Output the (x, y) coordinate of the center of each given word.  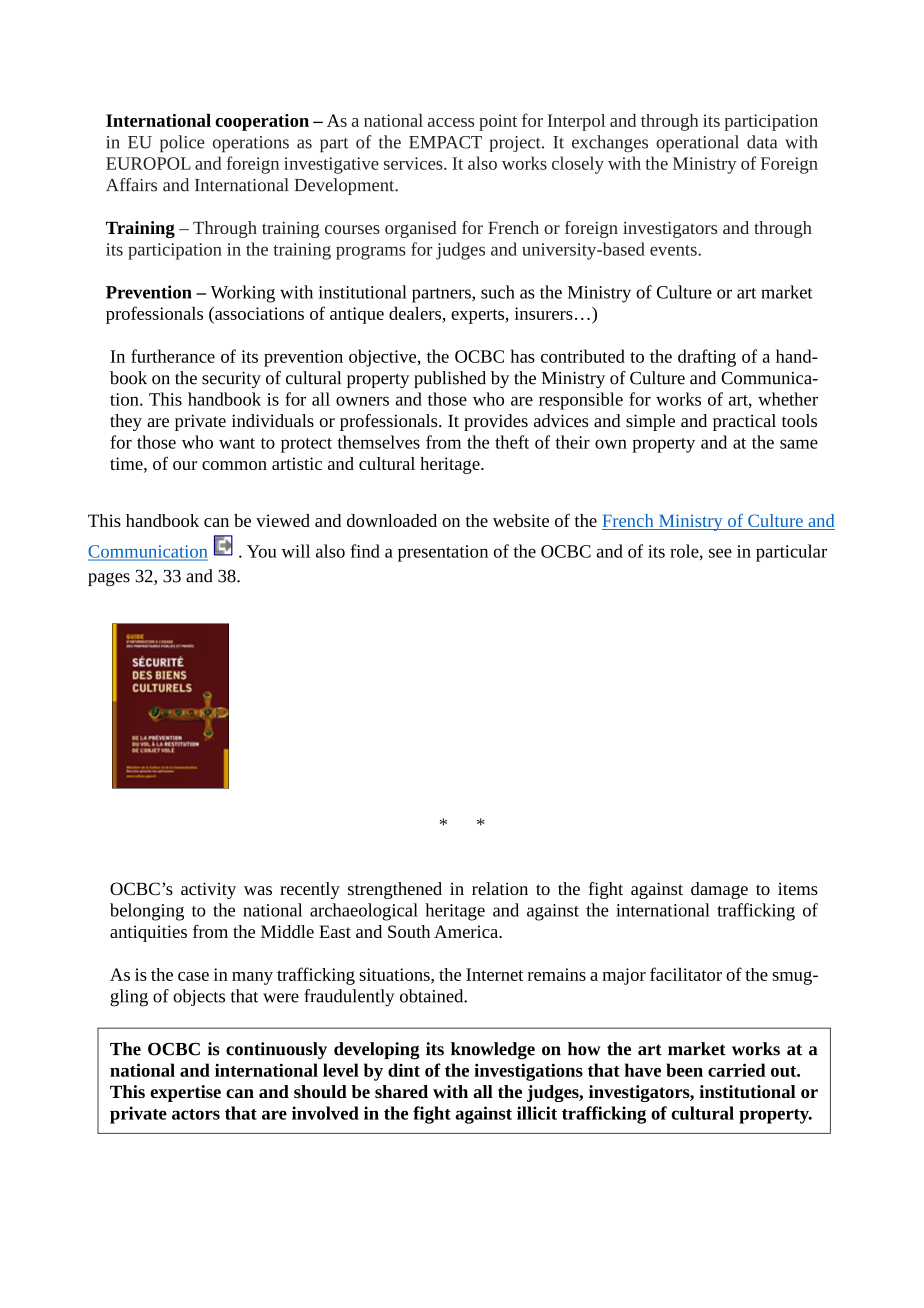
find (365, 551)
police (182, 144)
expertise (185, 1093)
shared (401, 1091)
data (762, 142)
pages (109, 579)
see (720, 553)
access (451, 122)
